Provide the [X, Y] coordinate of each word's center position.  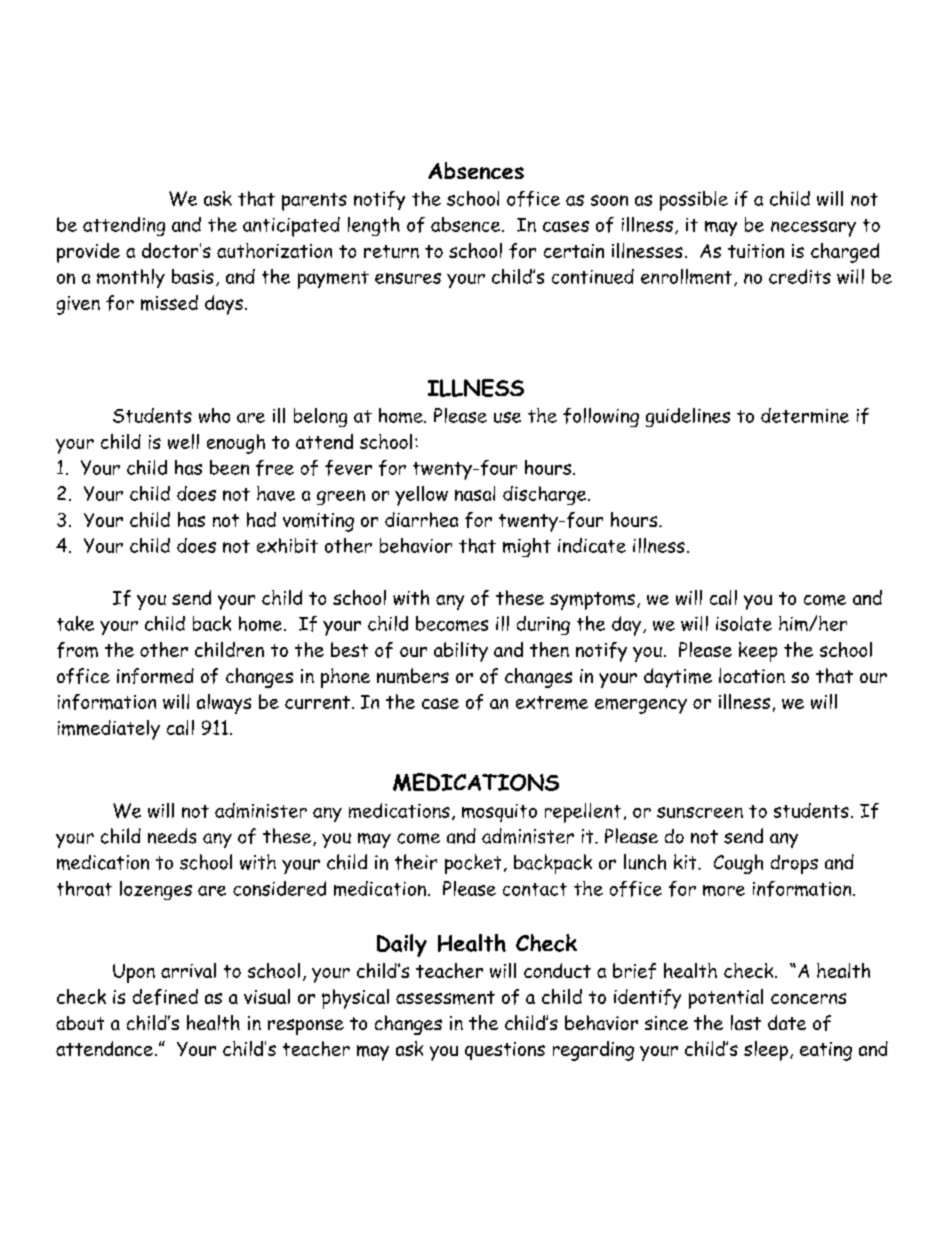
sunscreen [700, 812]
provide [88, 253]
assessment [445, 998]
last [746, 1022]
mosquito [499, 813]
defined [165, 997]
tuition [756, 251]
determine [805, 415]
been [229, 467]
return [391, 251]
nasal [475, 493]
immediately [109, 730]
